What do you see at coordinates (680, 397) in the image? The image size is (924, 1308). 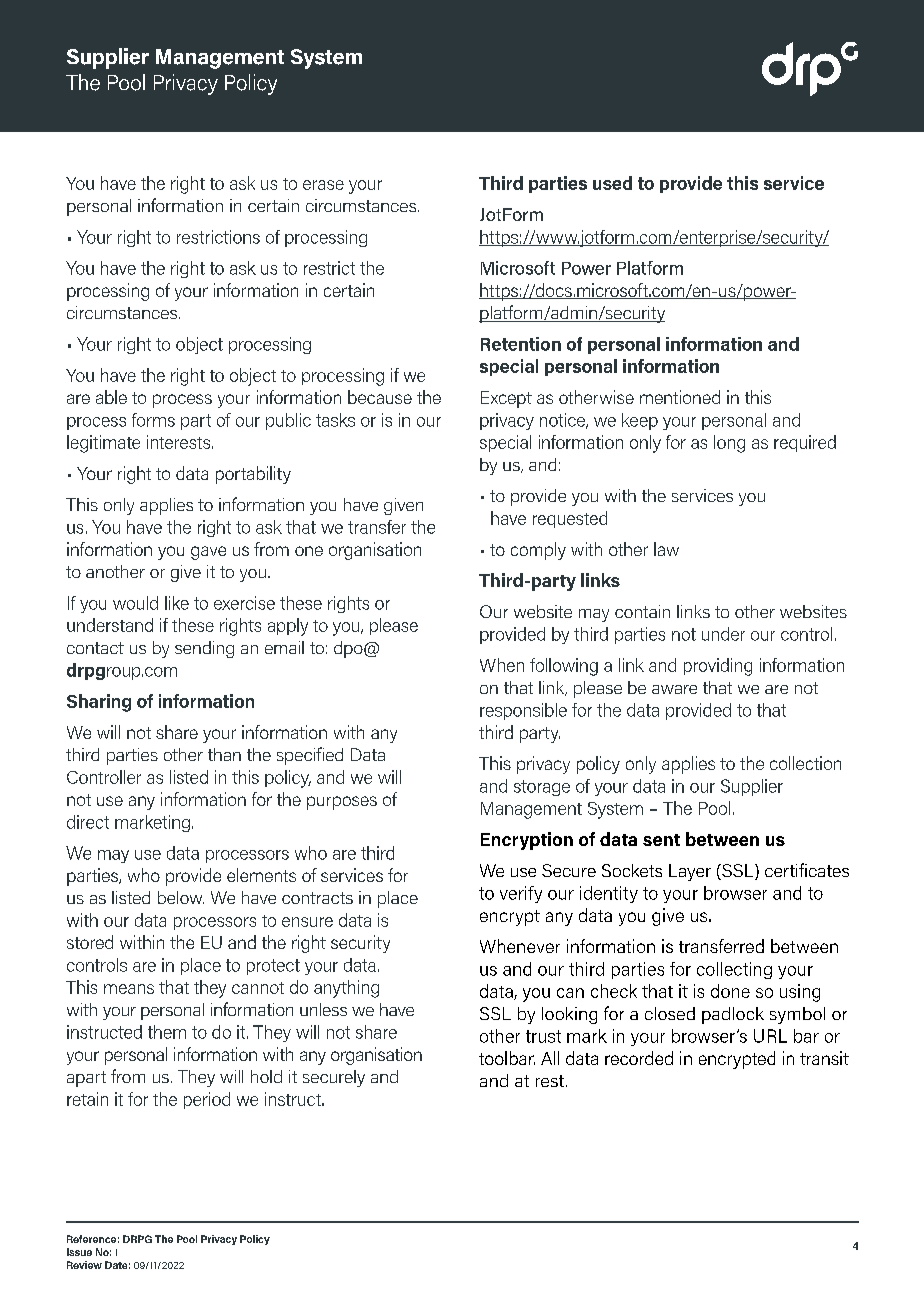 I see `mentioned` at bounding box center [680, 397].
